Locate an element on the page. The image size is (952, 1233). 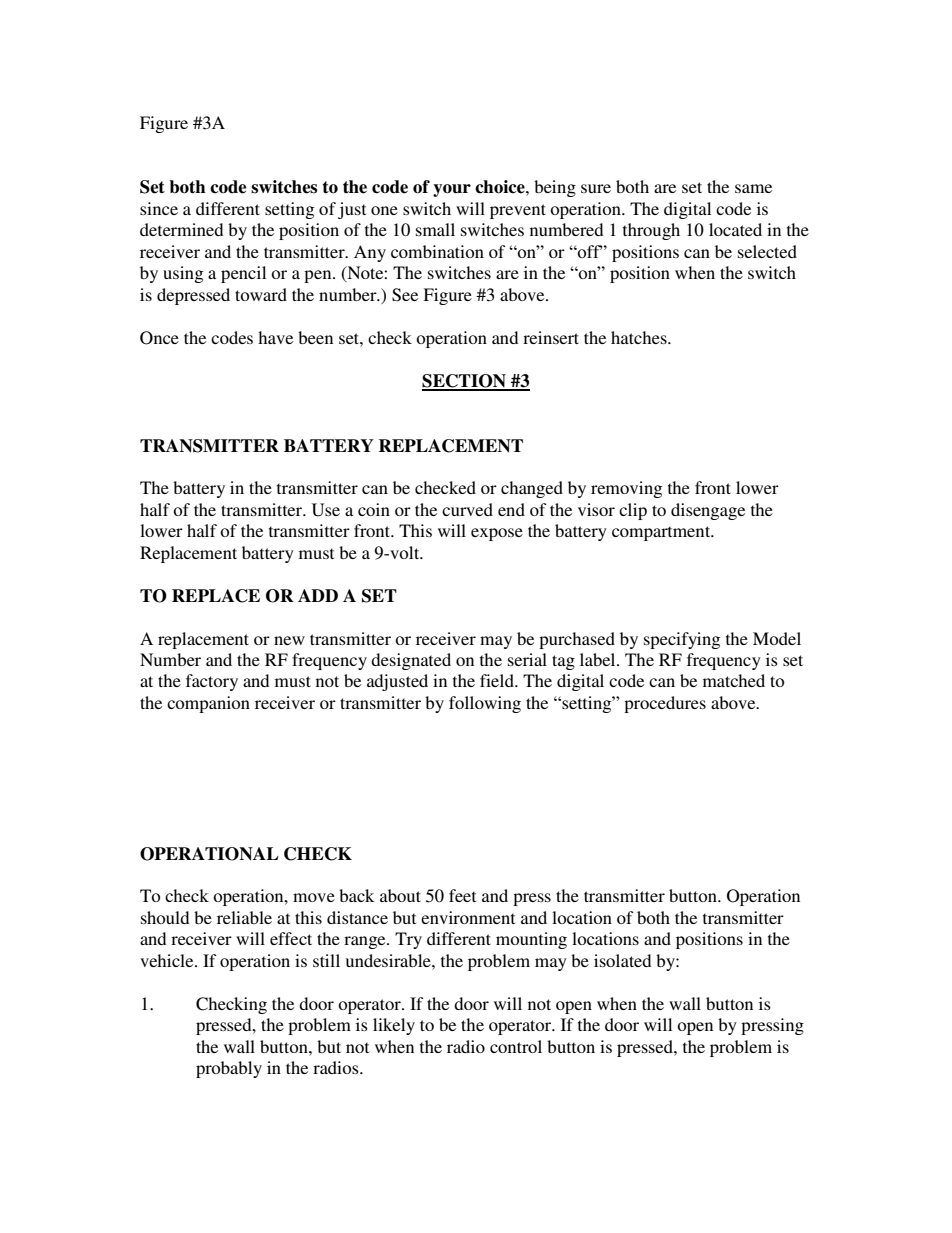
determined is located at coordinates (181, 229).
